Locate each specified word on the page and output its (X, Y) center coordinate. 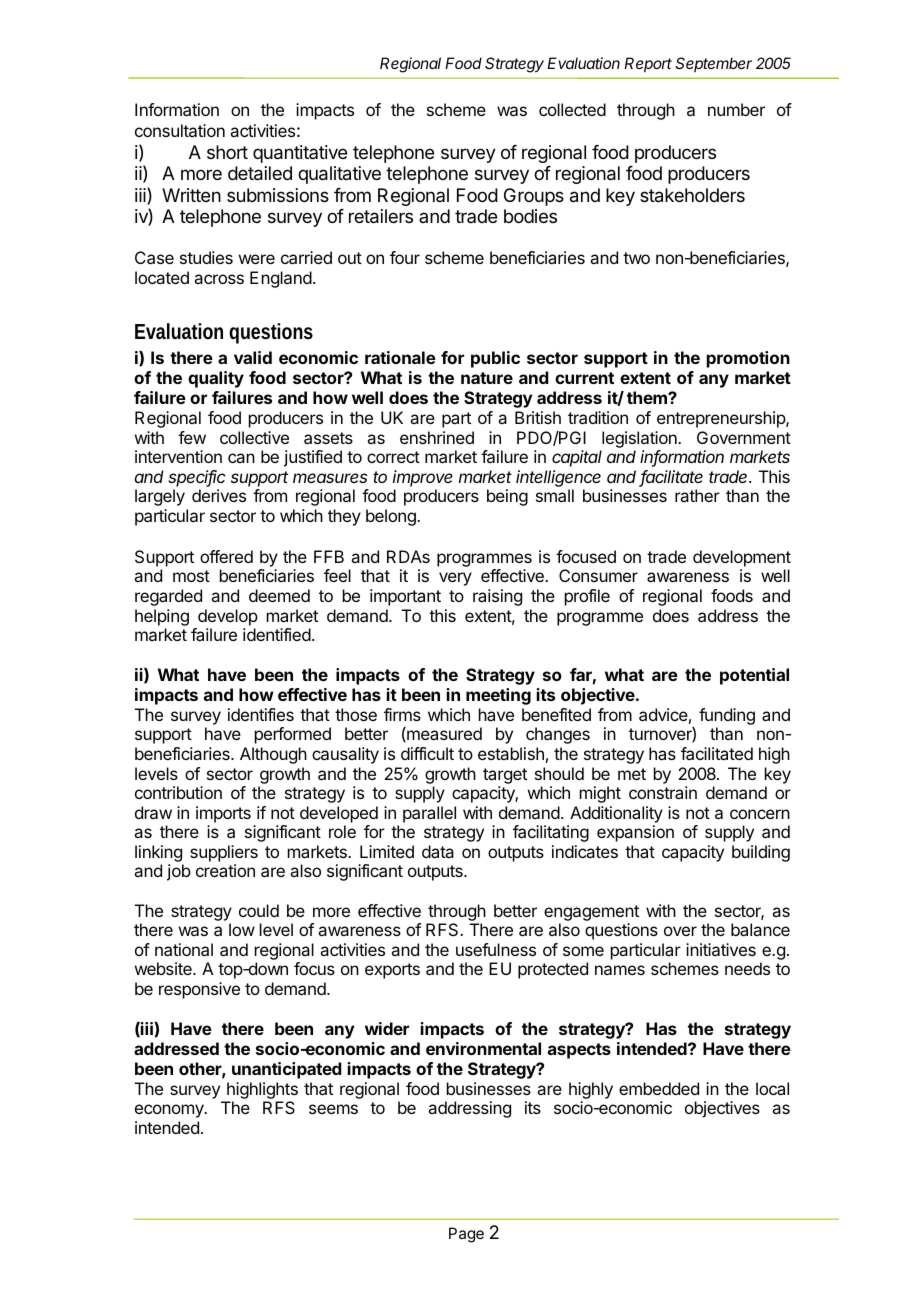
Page (466, 1235)
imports (223, 814)
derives (219, 495)
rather (697, 495)
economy (170, 1111)
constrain (663, 792)
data (438, 851)
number (736, 109)
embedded (659, 1088)
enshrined (437, 437)
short (227, 152)
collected (572, 109)
